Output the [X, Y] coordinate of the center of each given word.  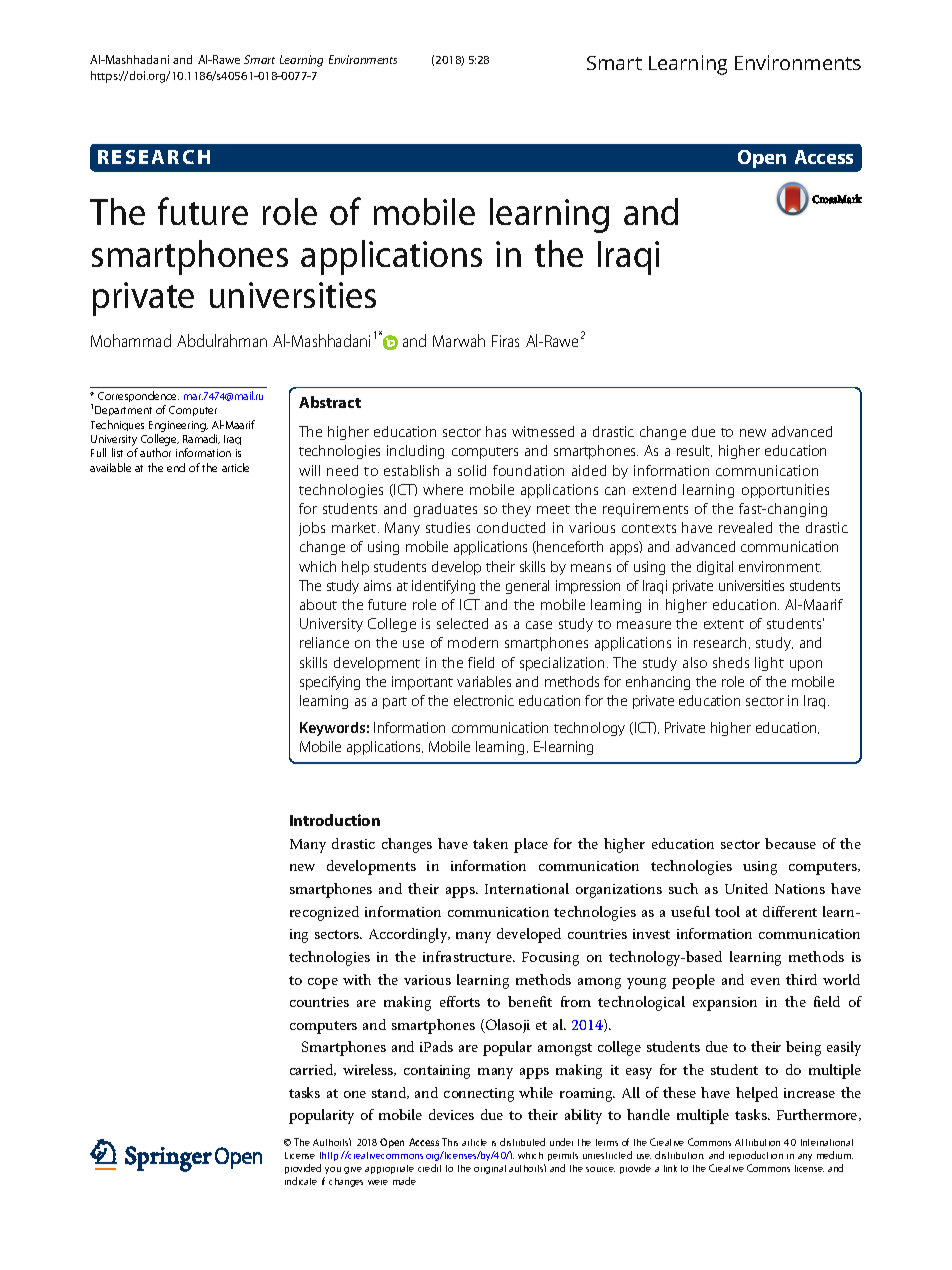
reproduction [756, 1156]
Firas [505, 341]
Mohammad [131, 340]
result [694, 451]
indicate [301, 1181]
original [490, 1169]
